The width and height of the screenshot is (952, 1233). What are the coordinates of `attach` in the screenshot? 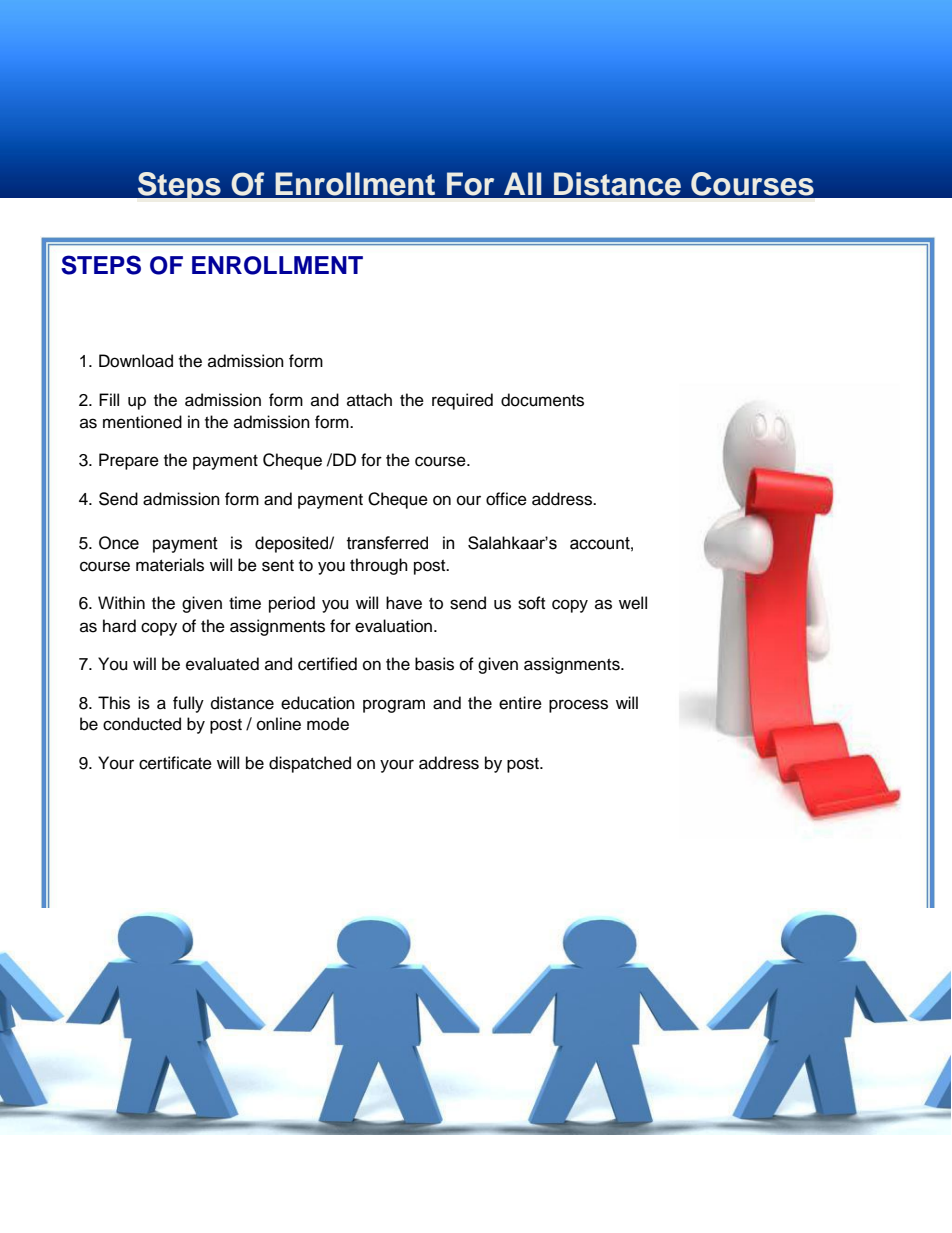 It's located at (369, 400).
